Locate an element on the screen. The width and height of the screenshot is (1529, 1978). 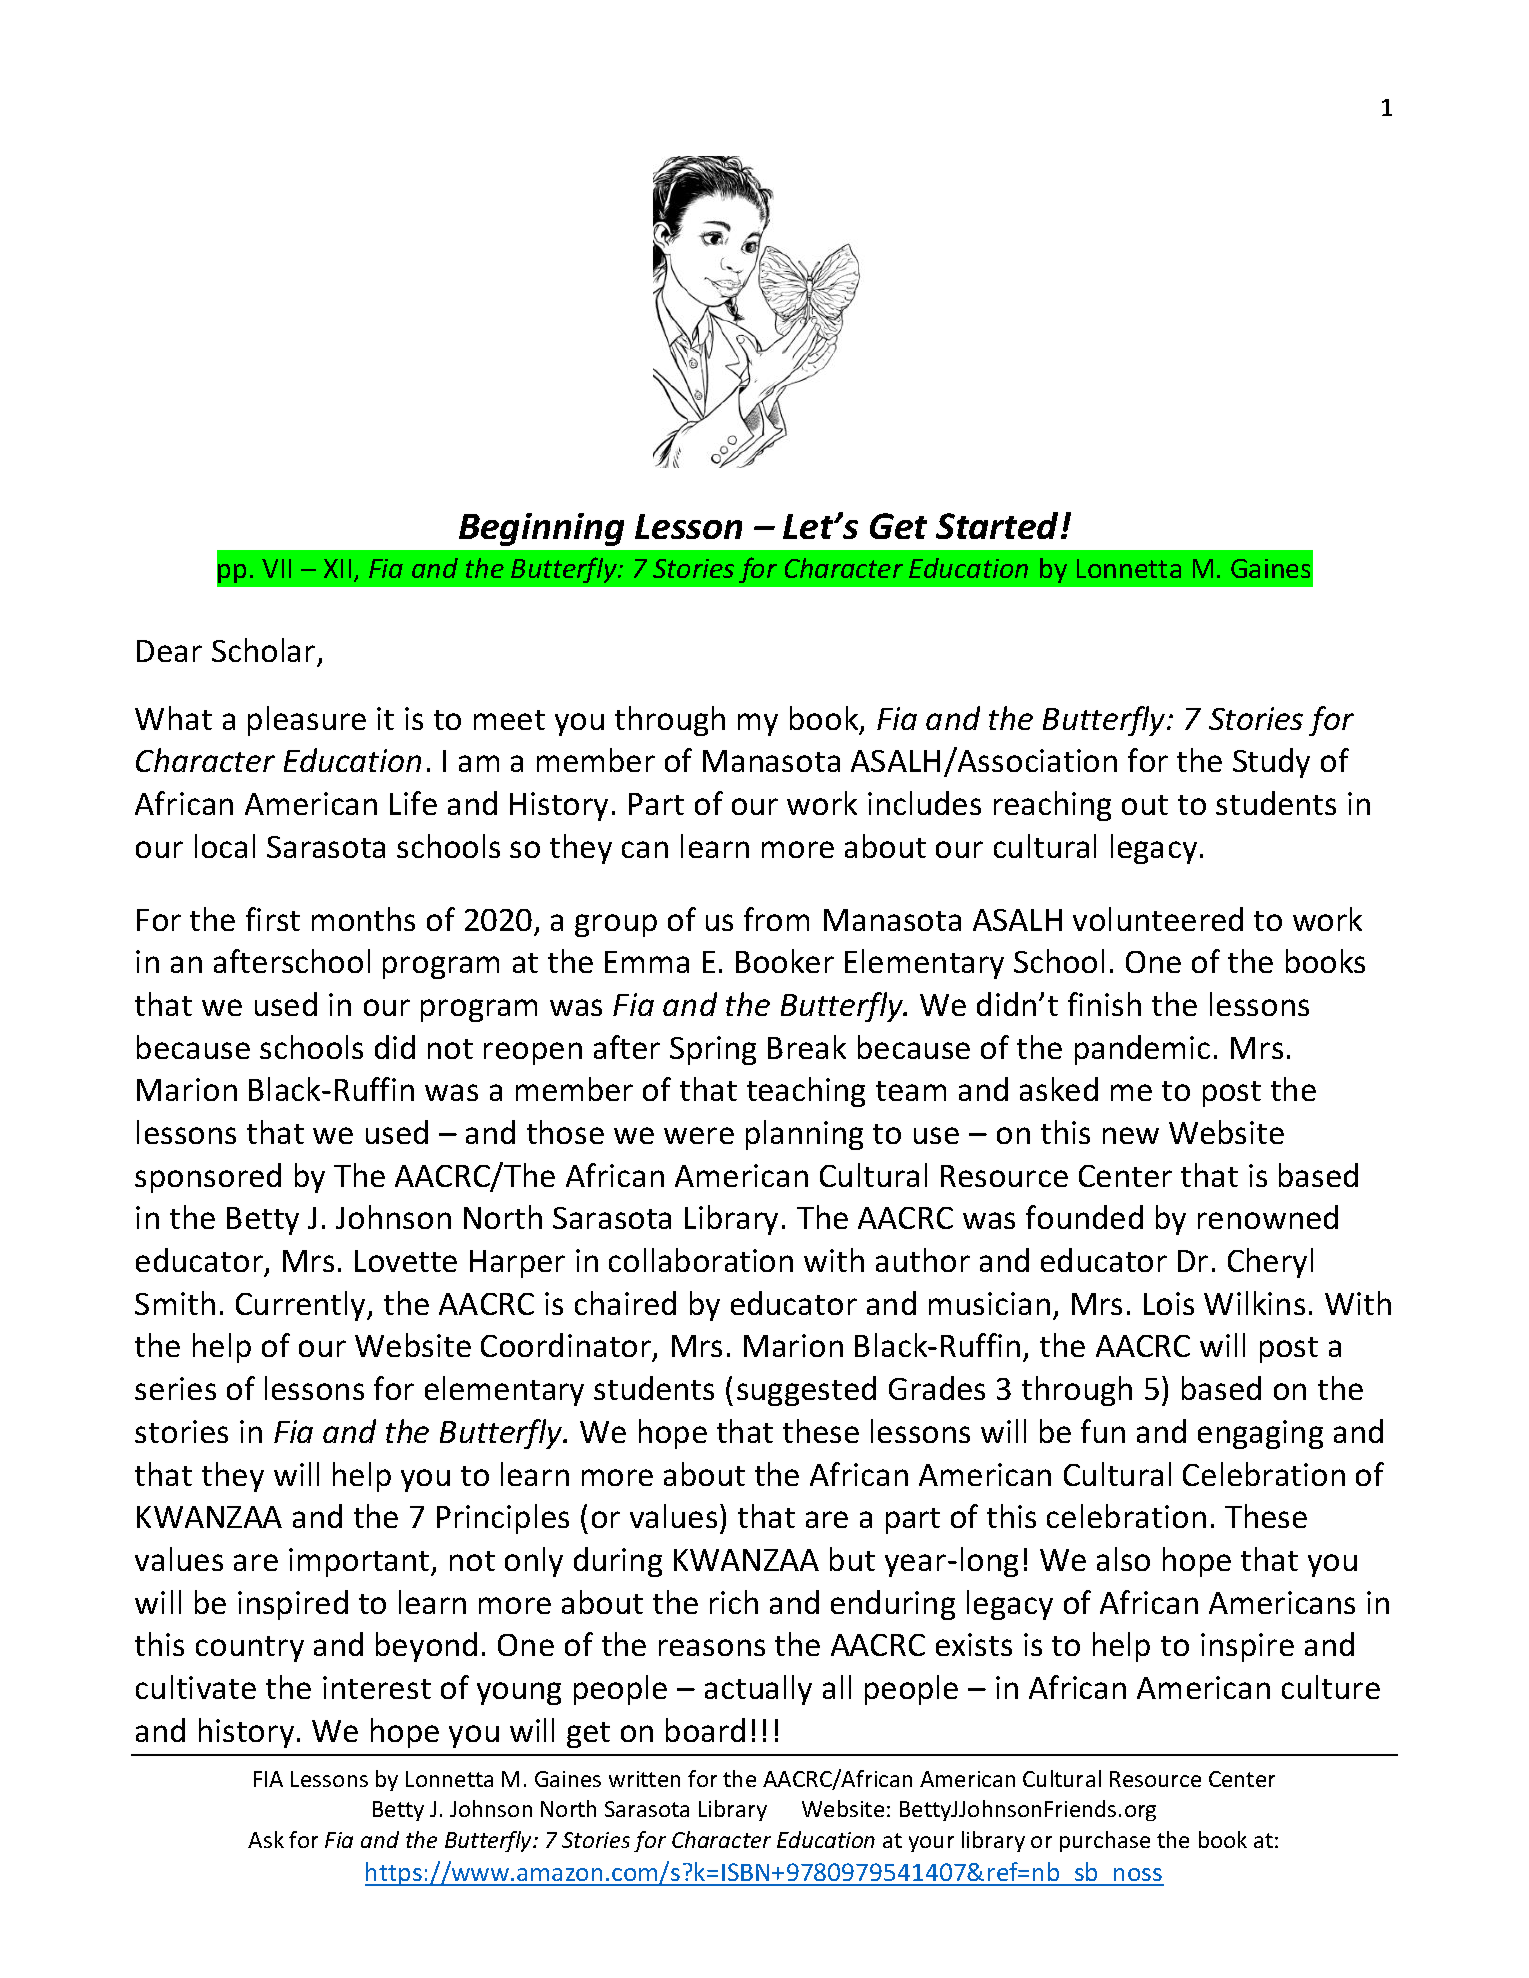
sponsored is located at coordinates (208, 1178).
